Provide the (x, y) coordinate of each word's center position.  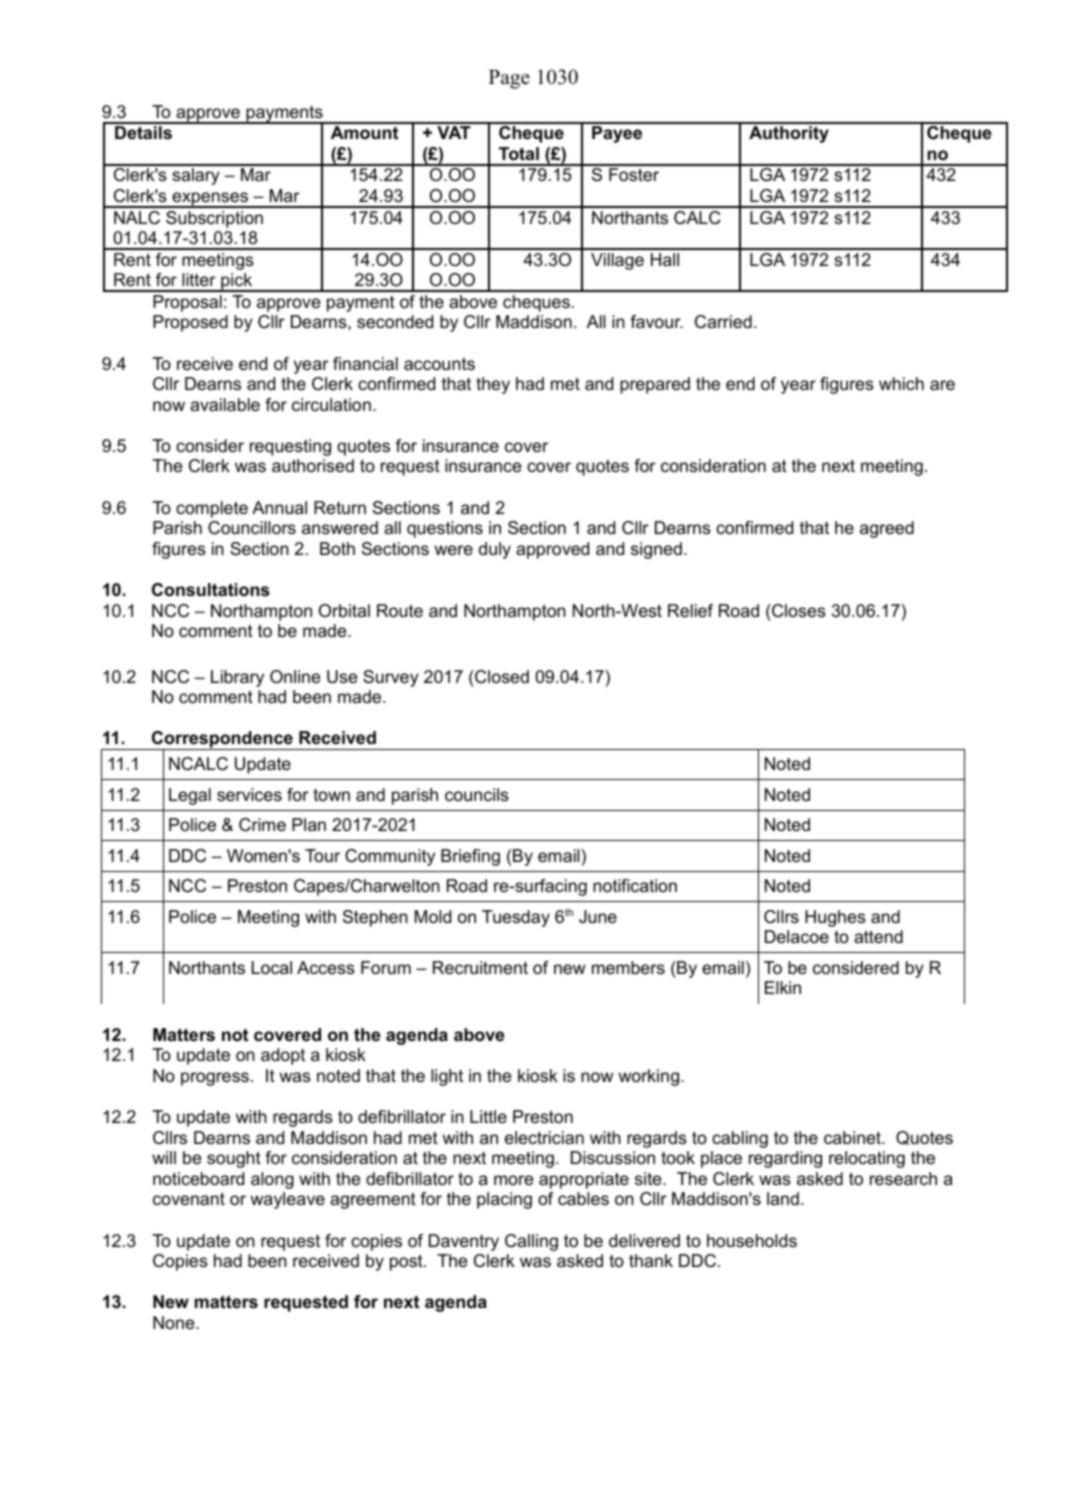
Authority (789, 134)
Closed (501, 677)
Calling (531, 1242)
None (175, 1322)
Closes (798, 611)
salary (196, 176)
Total (519, 153)
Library (237, 678)
